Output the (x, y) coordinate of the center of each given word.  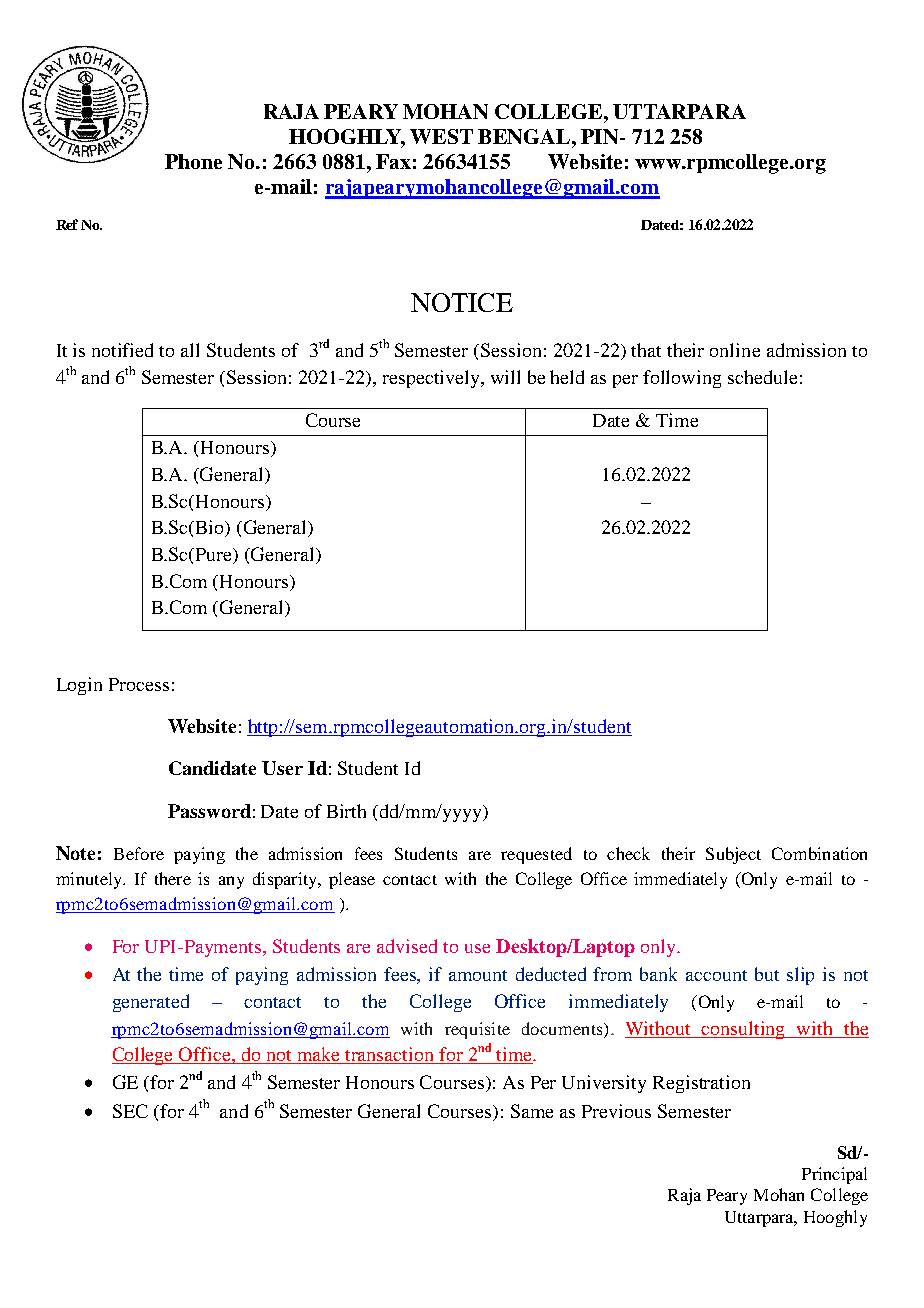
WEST (441, 136)
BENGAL (525, 136)
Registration (701, 1084)
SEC (130, 1111)
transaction (390, 1055)
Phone (193, 161)
